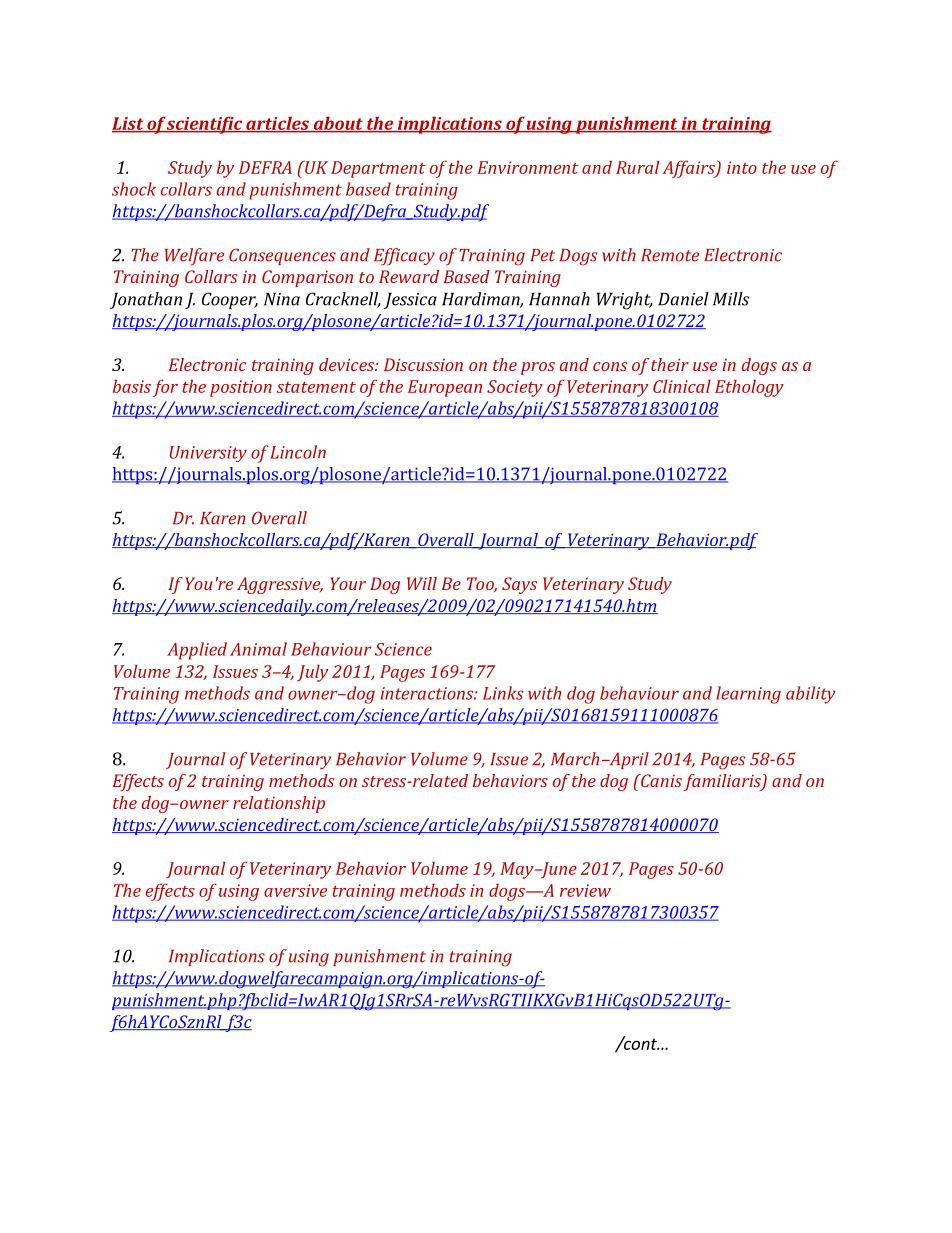 The height and width of the image is (1233, 952). I want to click on University, so click(208, 454).
